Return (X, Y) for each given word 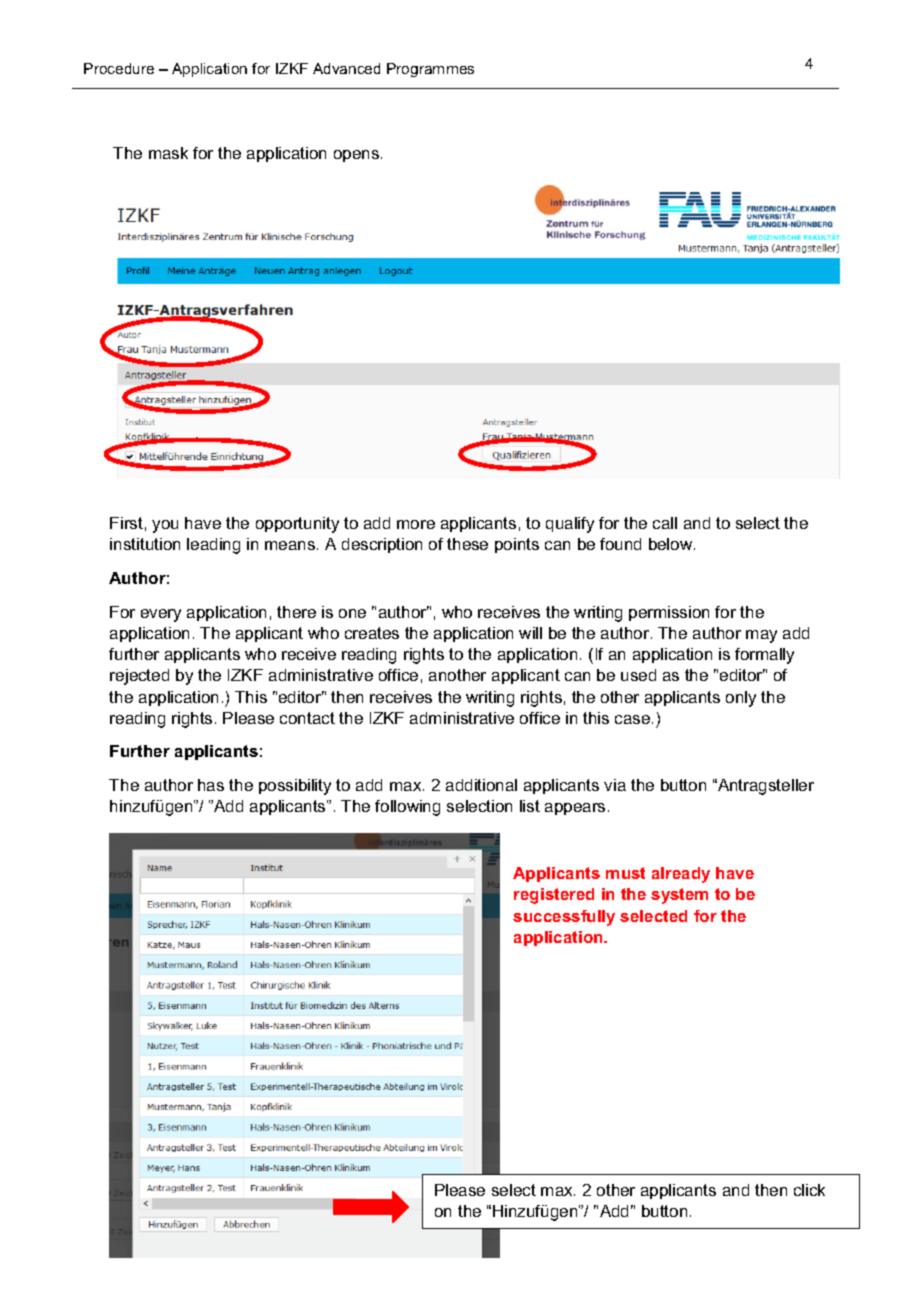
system (679, 896)
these (467, 544)
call (665, 523)
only (741, 699)
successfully (564, 918)
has (211, 785)
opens (358, 156)
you (165, 526)
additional (481, 785)
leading (213, 546)
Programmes (430, 70)
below (672, 544)
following (407, 808)
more (416, 524)
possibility (295, 787)
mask (168, 153)
